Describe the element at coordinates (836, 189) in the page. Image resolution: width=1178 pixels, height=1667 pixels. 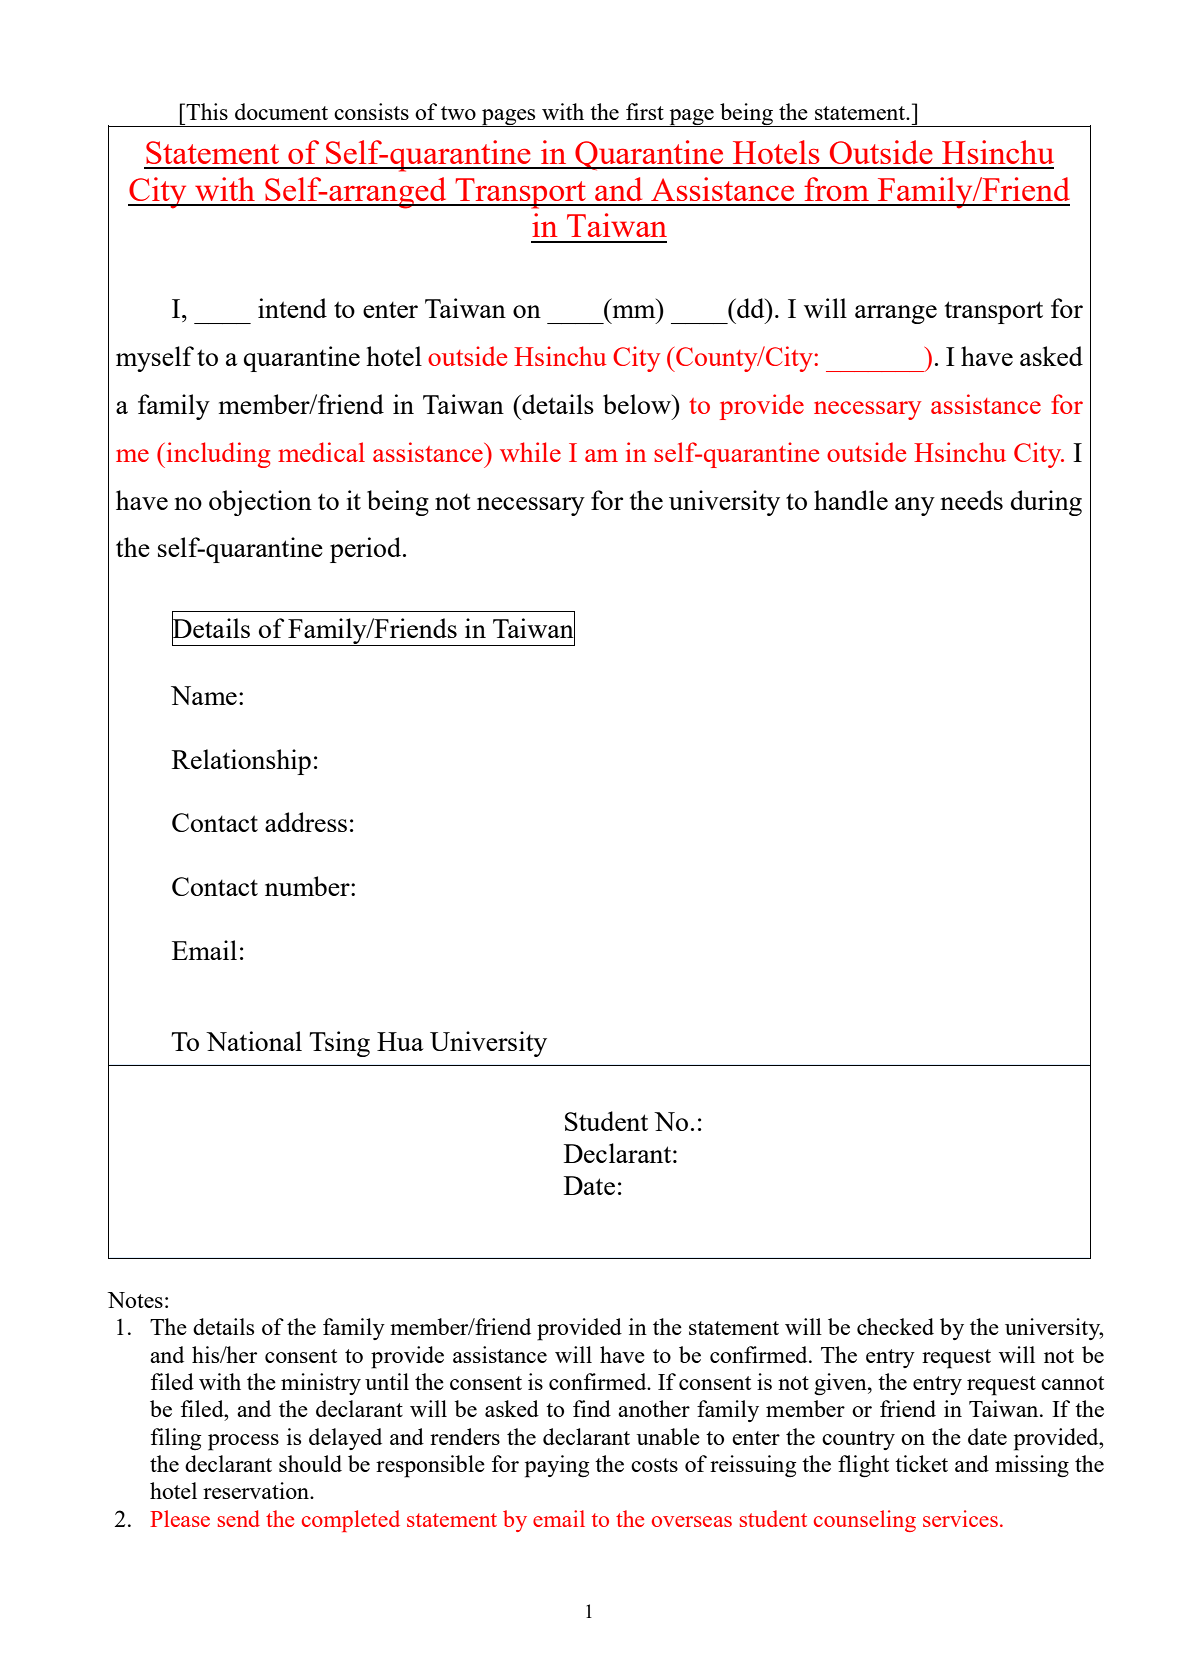
I see `from` at that location.
